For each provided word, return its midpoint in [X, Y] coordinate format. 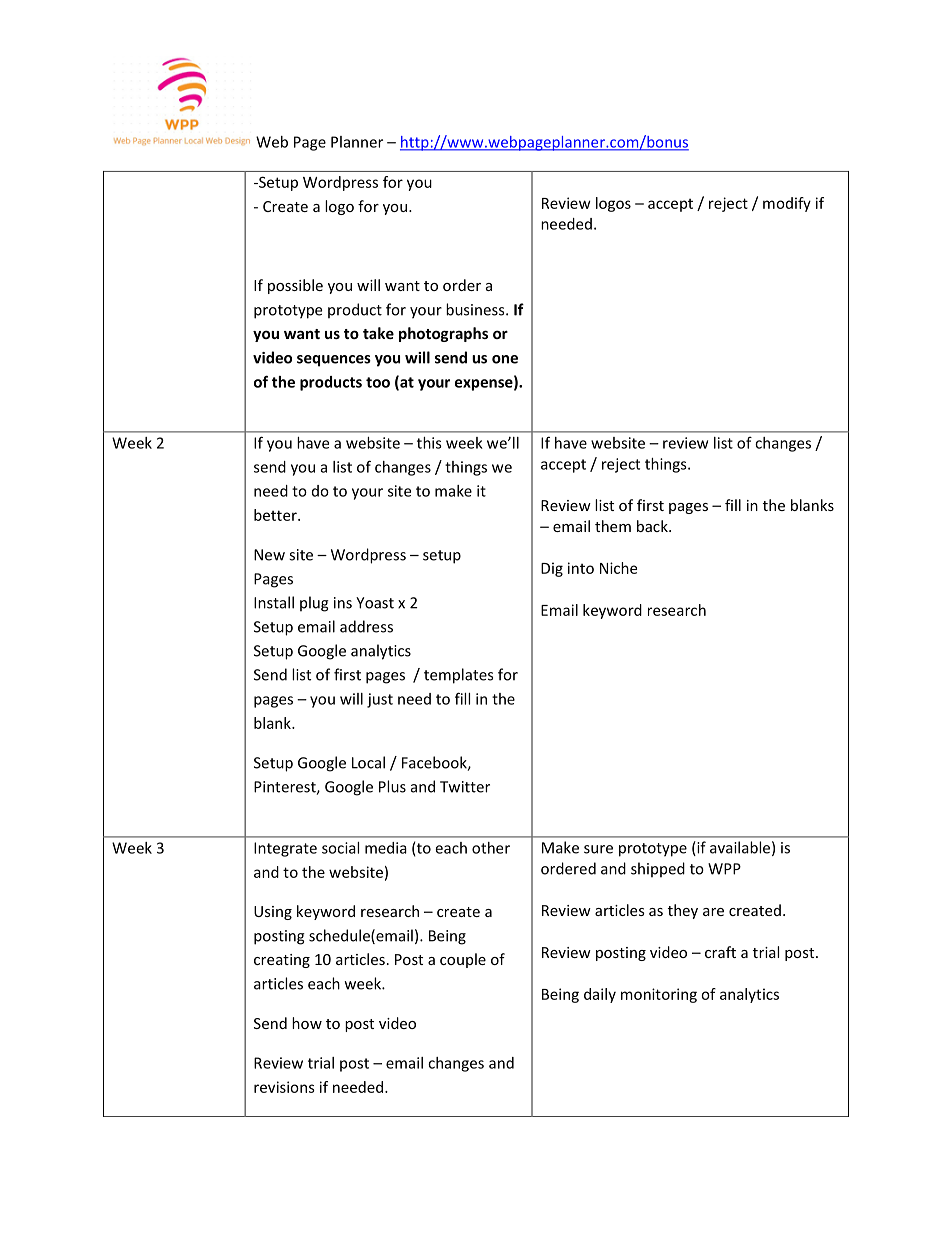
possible [295, 286]
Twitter [465, 787]
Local [368, 762]
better [276, 515]
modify [787, 204]
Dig [552, 569]
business [476, 309]
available [740, 847]
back [653, 526]
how [307, 1023]
